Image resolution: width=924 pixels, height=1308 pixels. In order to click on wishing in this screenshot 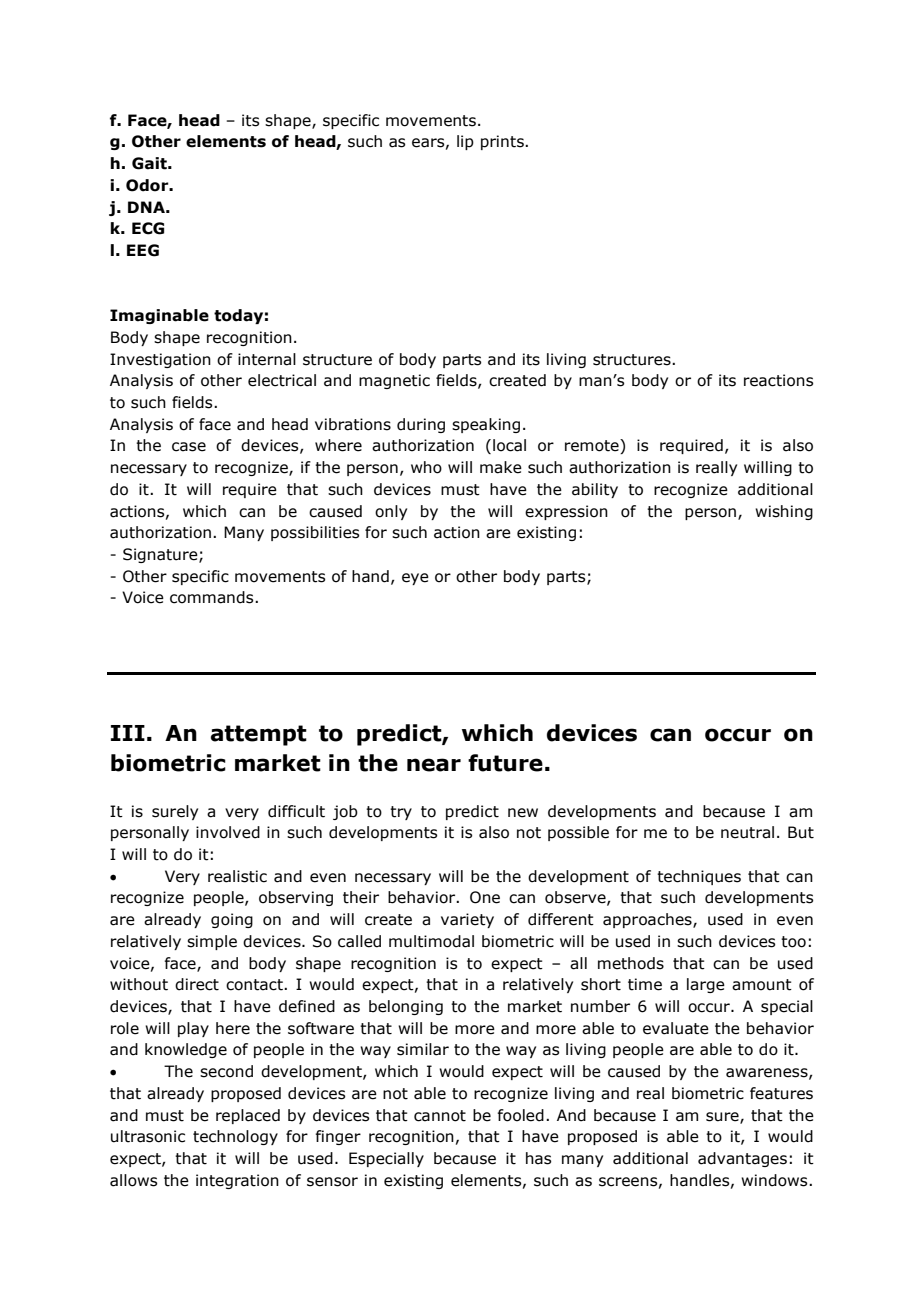, I will do `click(784, 512)`.
